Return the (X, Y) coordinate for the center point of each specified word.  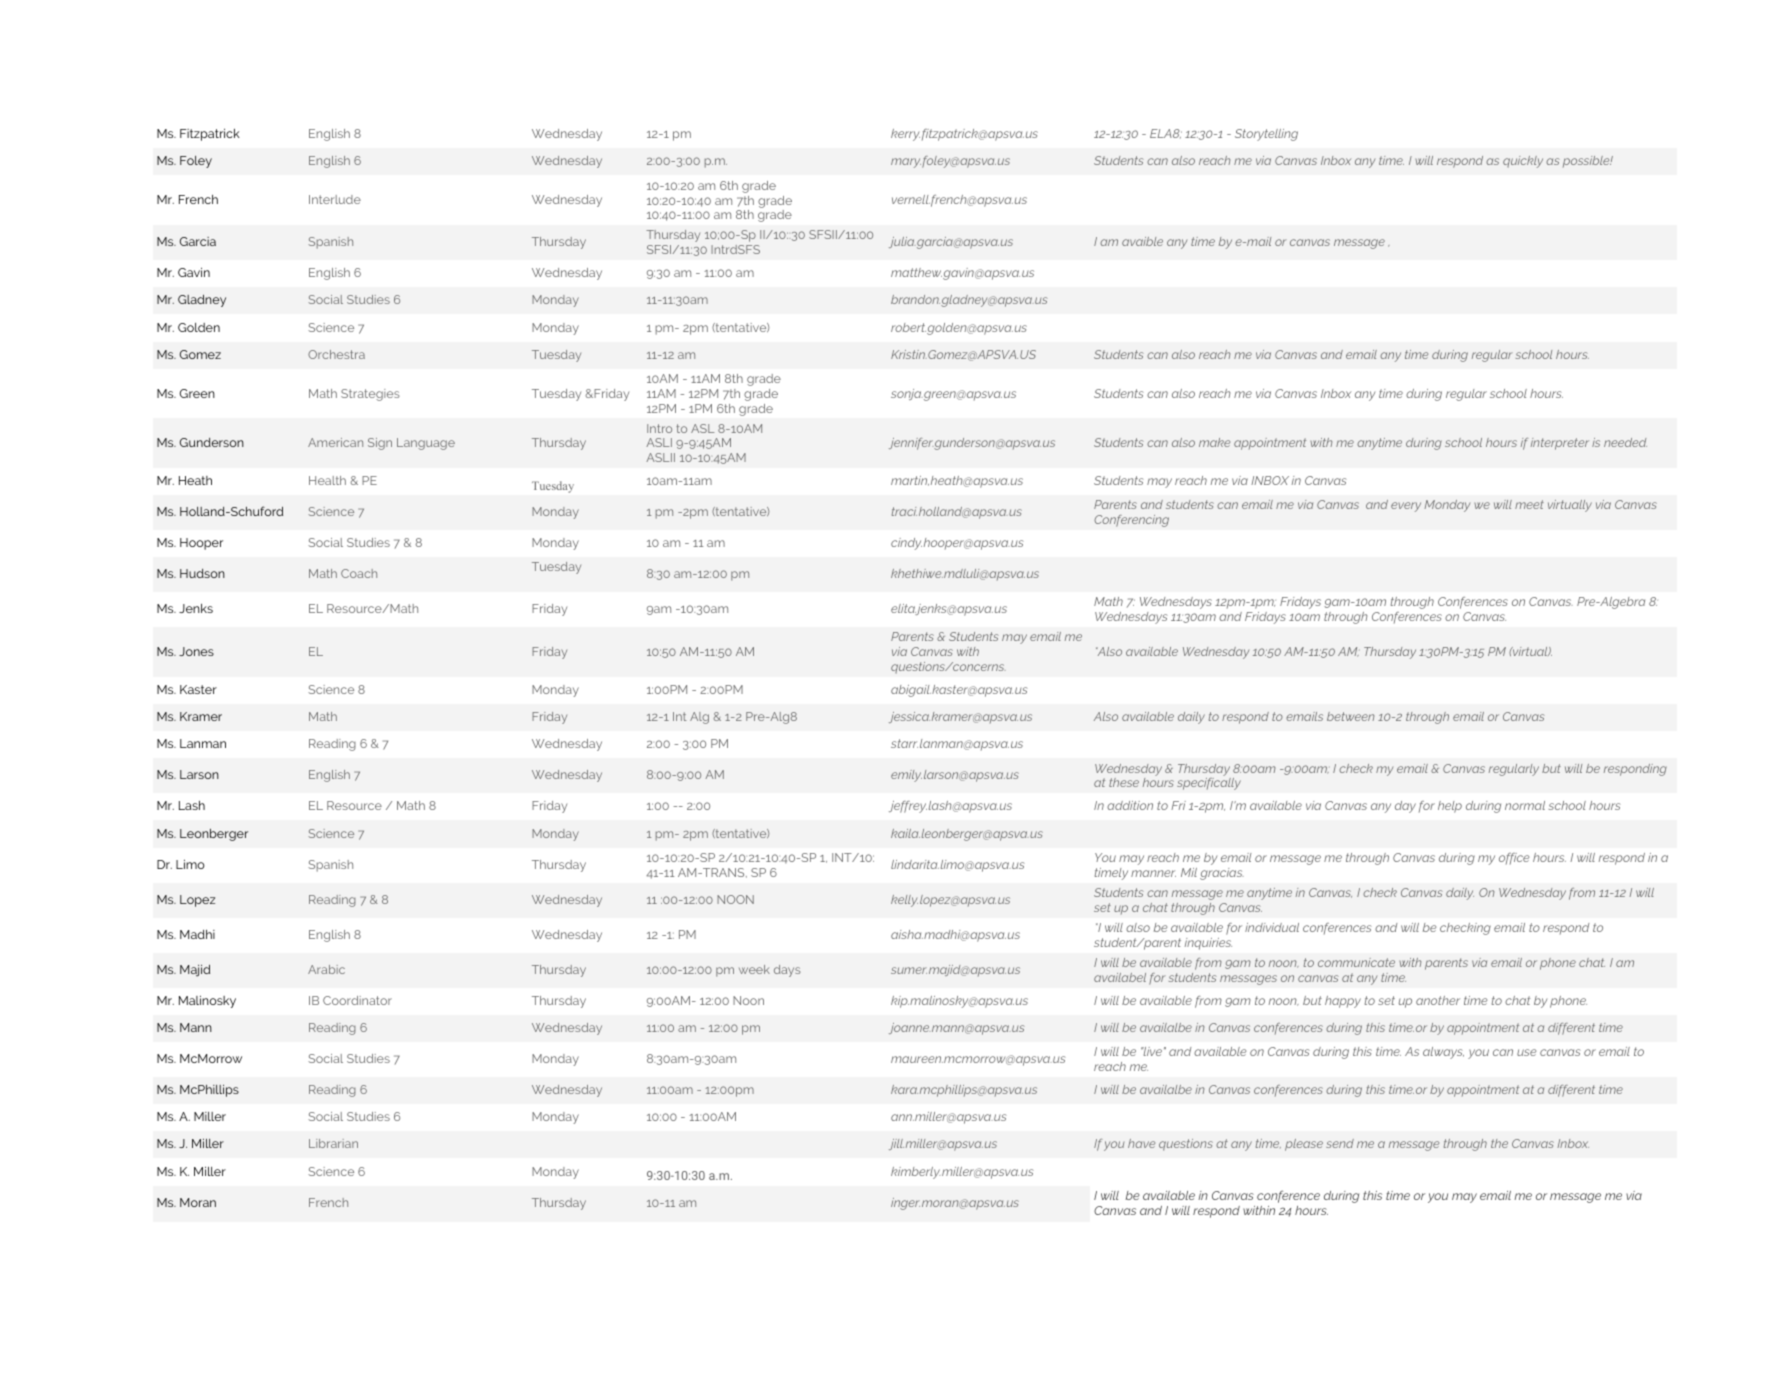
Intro (659, 428)
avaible (1142, 241)
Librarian (333, 1143)
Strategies (370, 395)
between (1350, 716)
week (754, 969)
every (1406, 507)
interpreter (1560, 444)
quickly (1523, 162)
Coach (359, 573)
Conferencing (1131, 521)
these (1124, 782)
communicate (1356, 962)
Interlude (335, 199)
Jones (196, 651)
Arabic (326, 969)
